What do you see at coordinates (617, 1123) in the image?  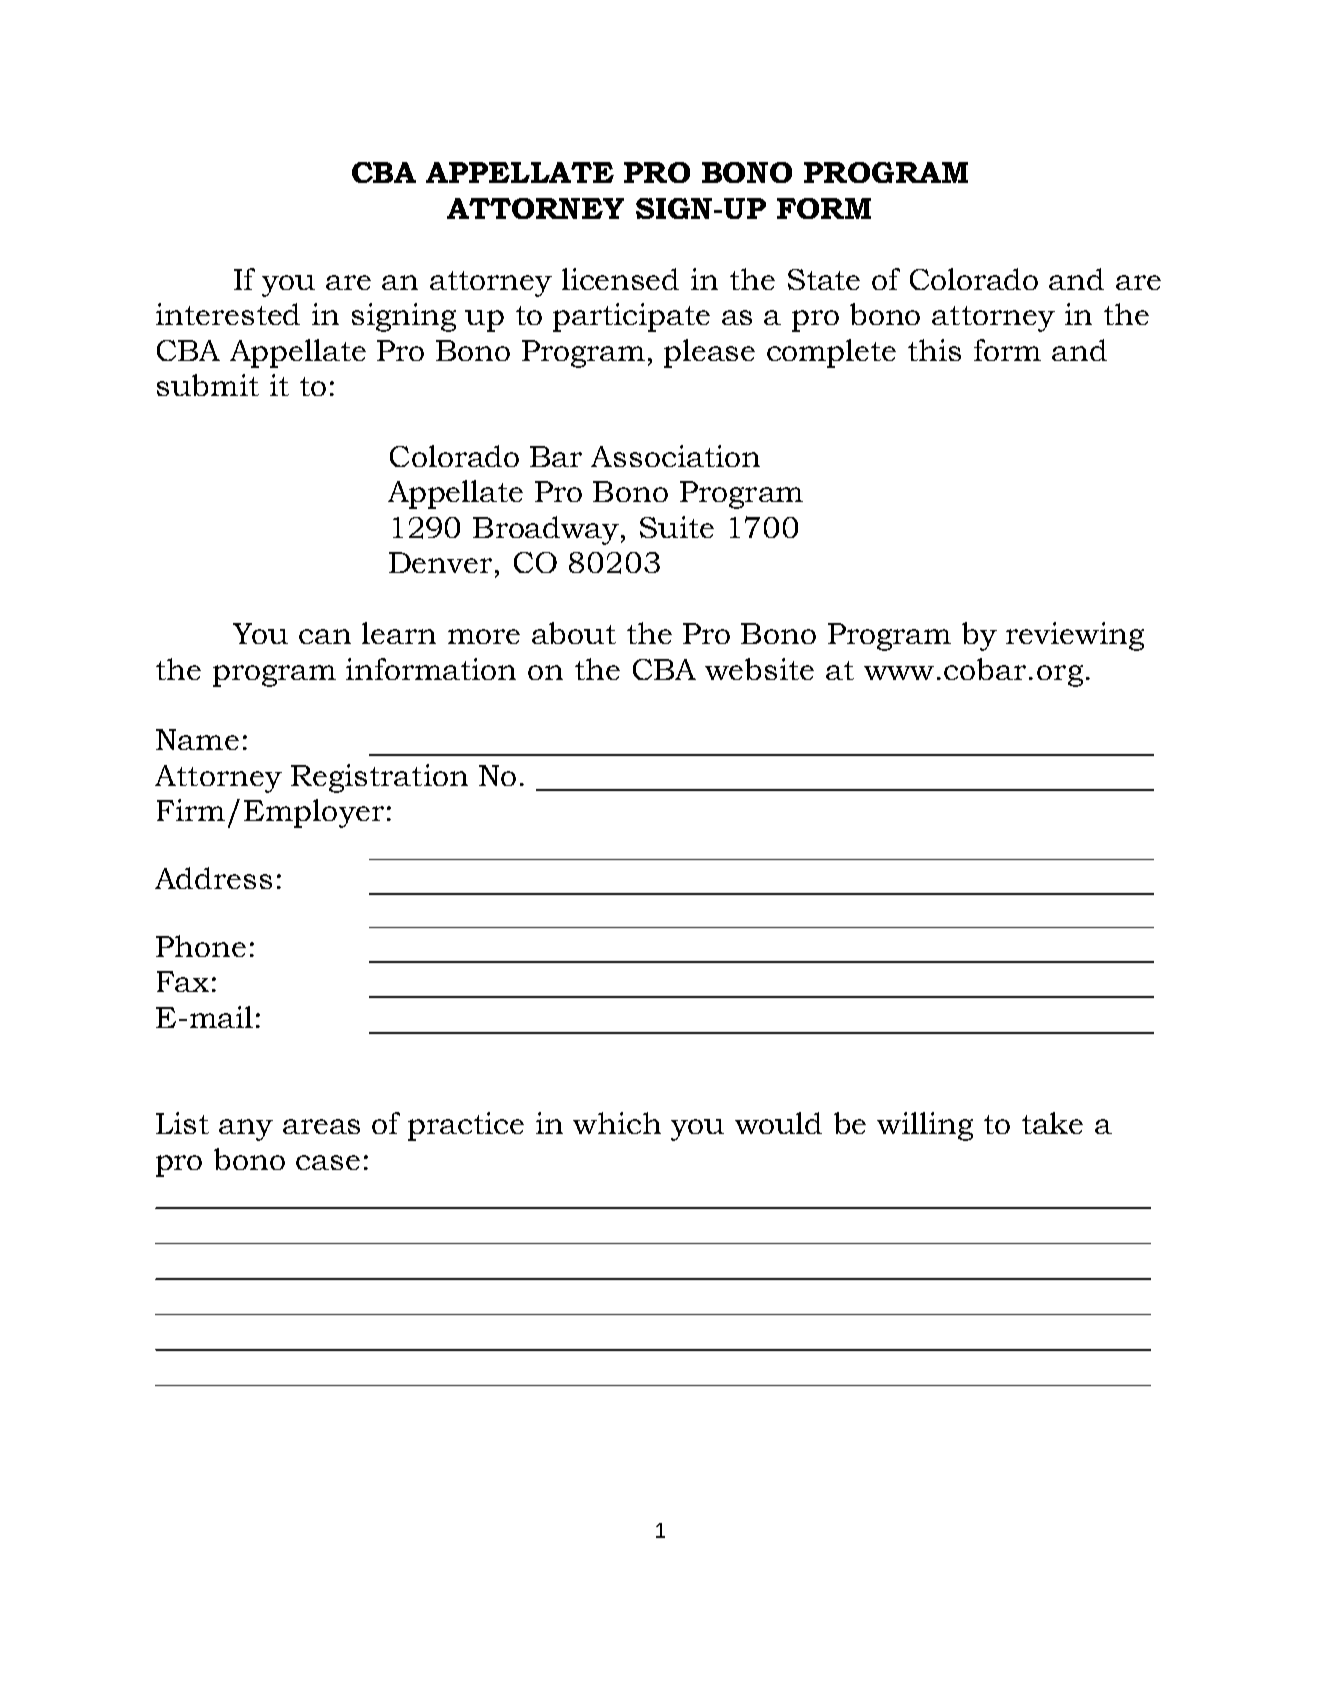 I see `which` at bounding box center [617, 1123].
